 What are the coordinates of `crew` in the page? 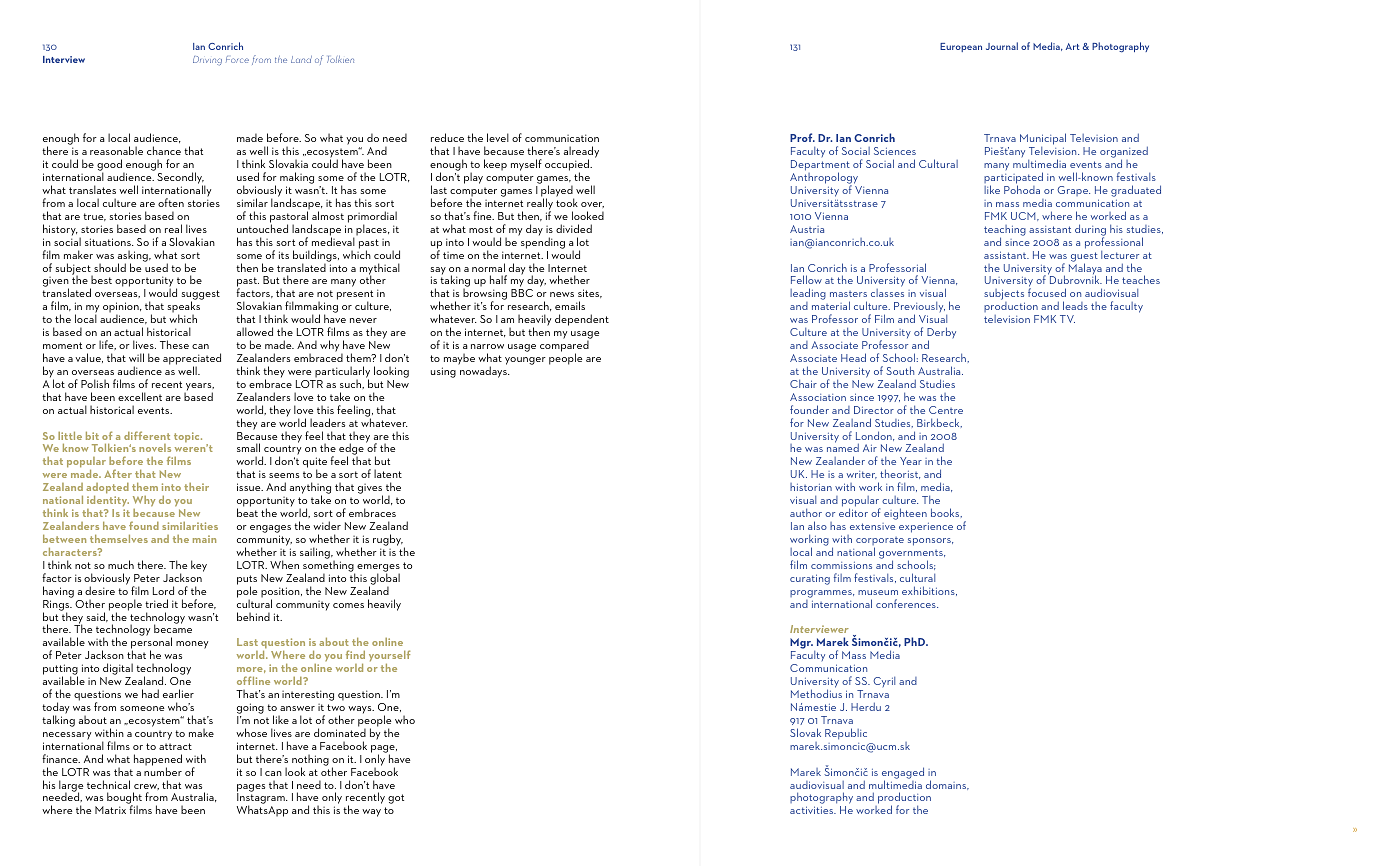 It's located at (146, 787).
